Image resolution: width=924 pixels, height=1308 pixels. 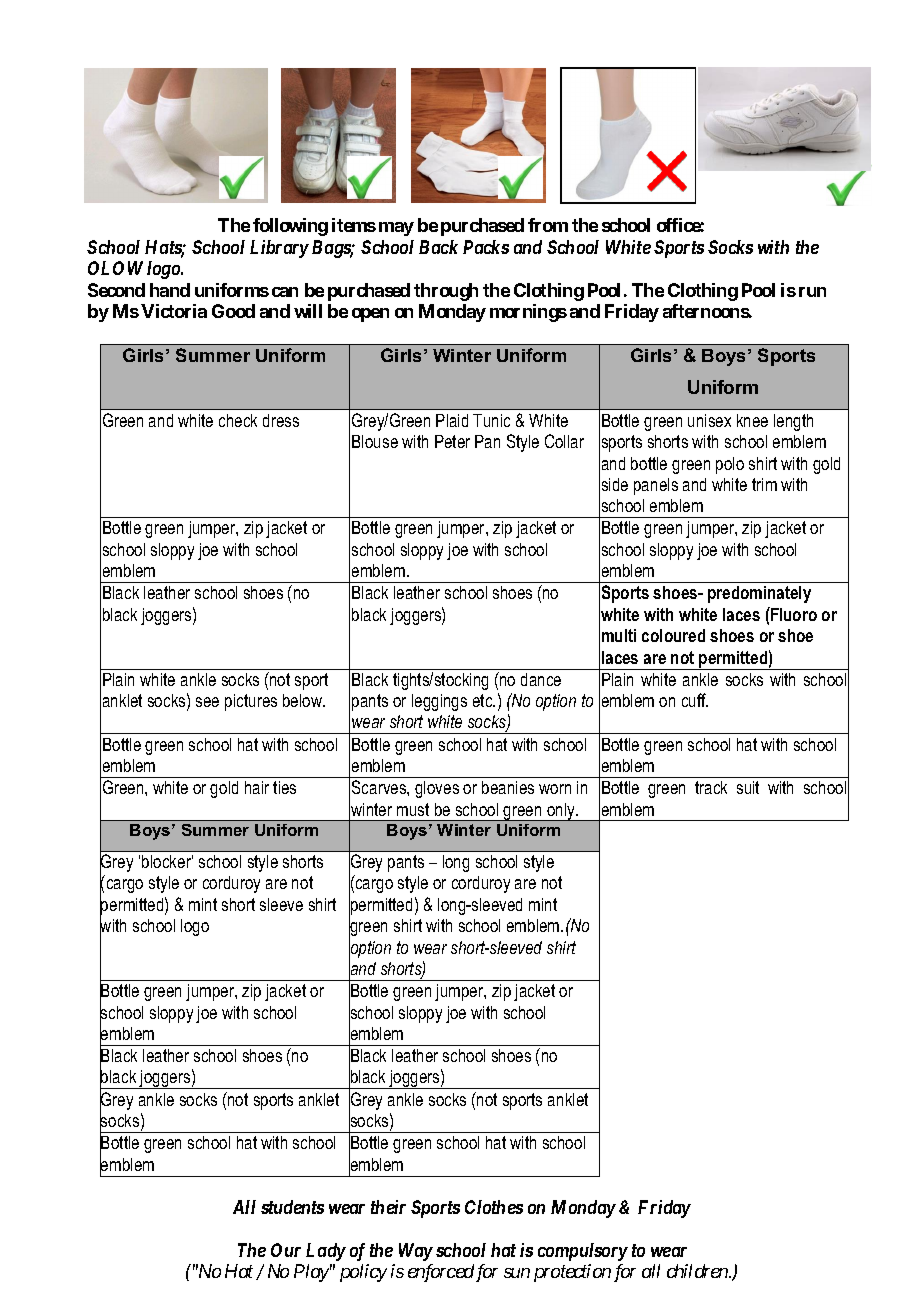 I want to click on see, so click(x=207, y=702).
